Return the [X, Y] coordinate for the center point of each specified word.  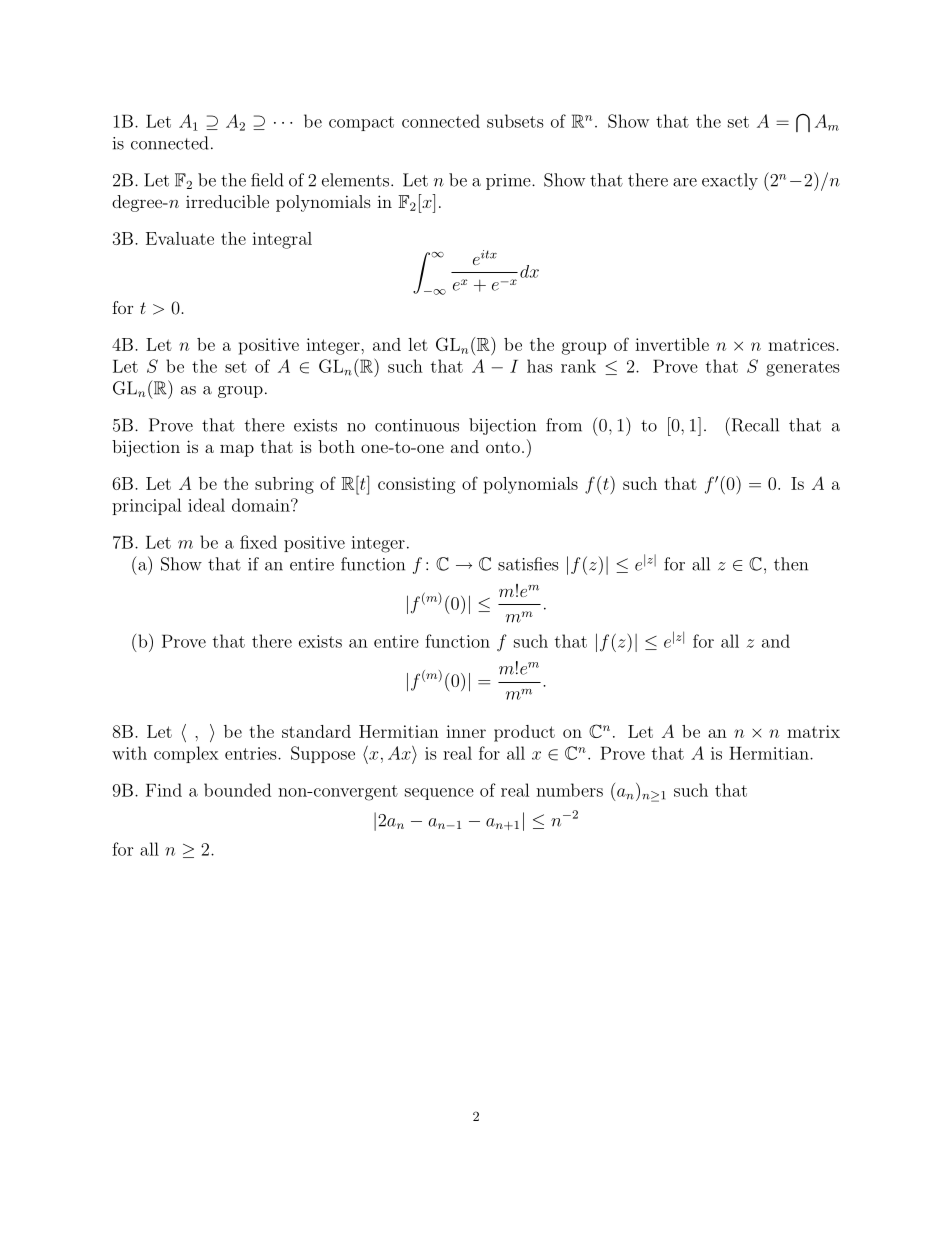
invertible [672, 344]
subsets [515, 121]
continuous [417, 425]
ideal [206, 505]
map [237, 450]
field [267, 180]
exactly [730, 181]
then [791, 564]
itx [489, 254]
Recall [754, 424]
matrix [813, 731]
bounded [237, 790]
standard [316, 731]
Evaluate [180, 238]
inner [466, 731]
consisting [416, 485]
